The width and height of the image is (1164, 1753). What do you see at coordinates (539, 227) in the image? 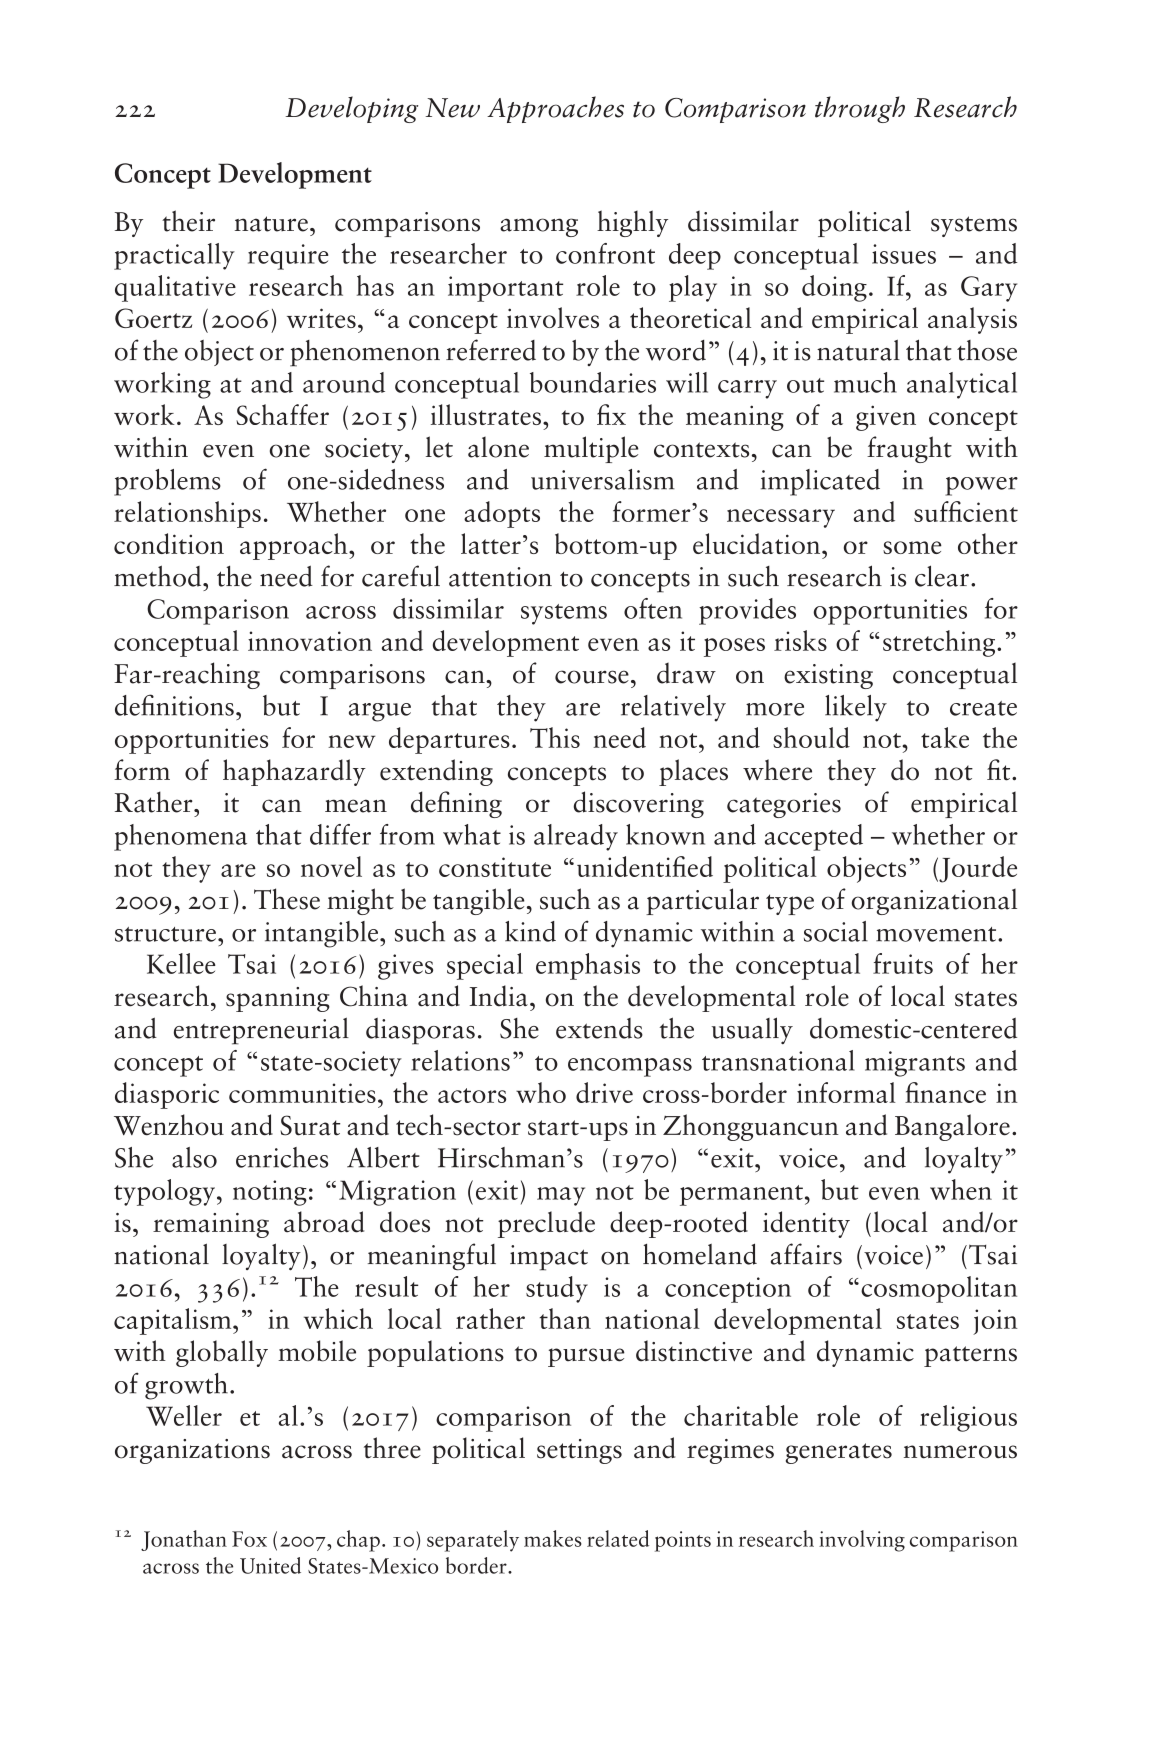
I see `among` at bounding box center [539, 227].
